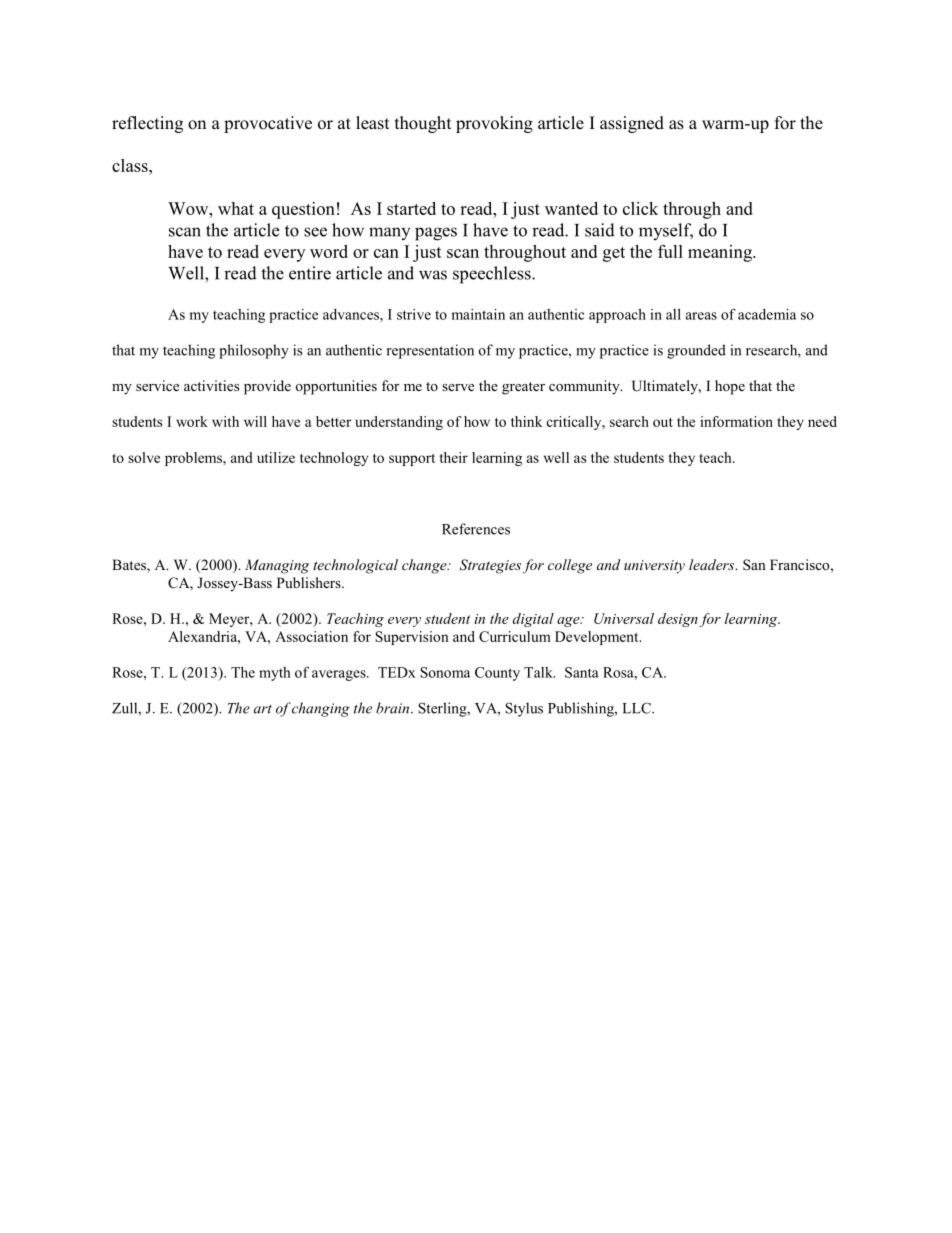  I want to click on provoking, so click(494, 124).
